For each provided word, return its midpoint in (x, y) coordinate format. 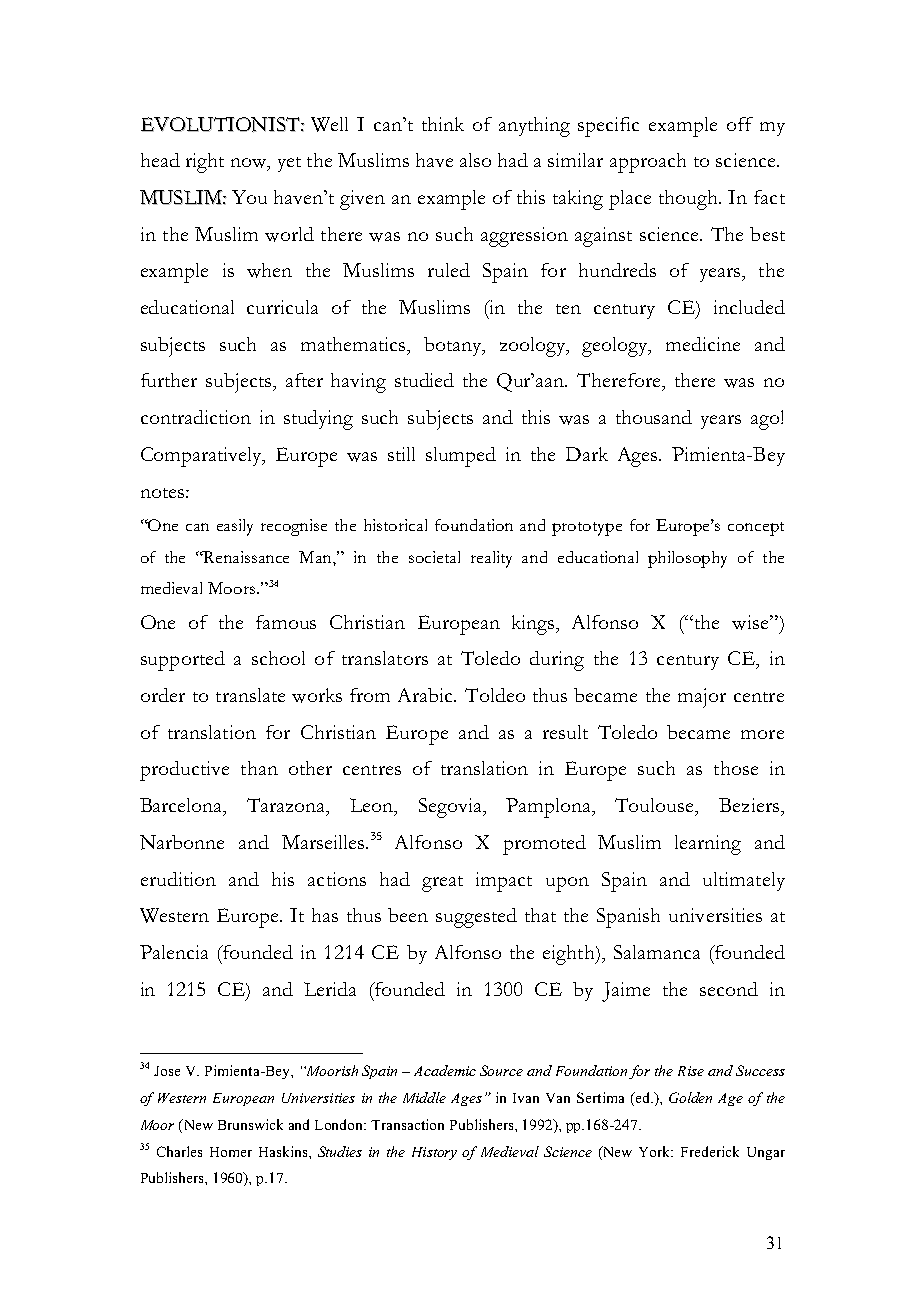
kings (535, 625)
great (442, 884)
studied (424, 380)
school (278, 658)
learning (708, 845)
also (475, 160)
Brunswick (250, 1124)
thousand (654, 417)
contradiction (196, 417)
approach (648, 163)
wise (751, 622)
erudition (178, 879)
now (250, 164)
